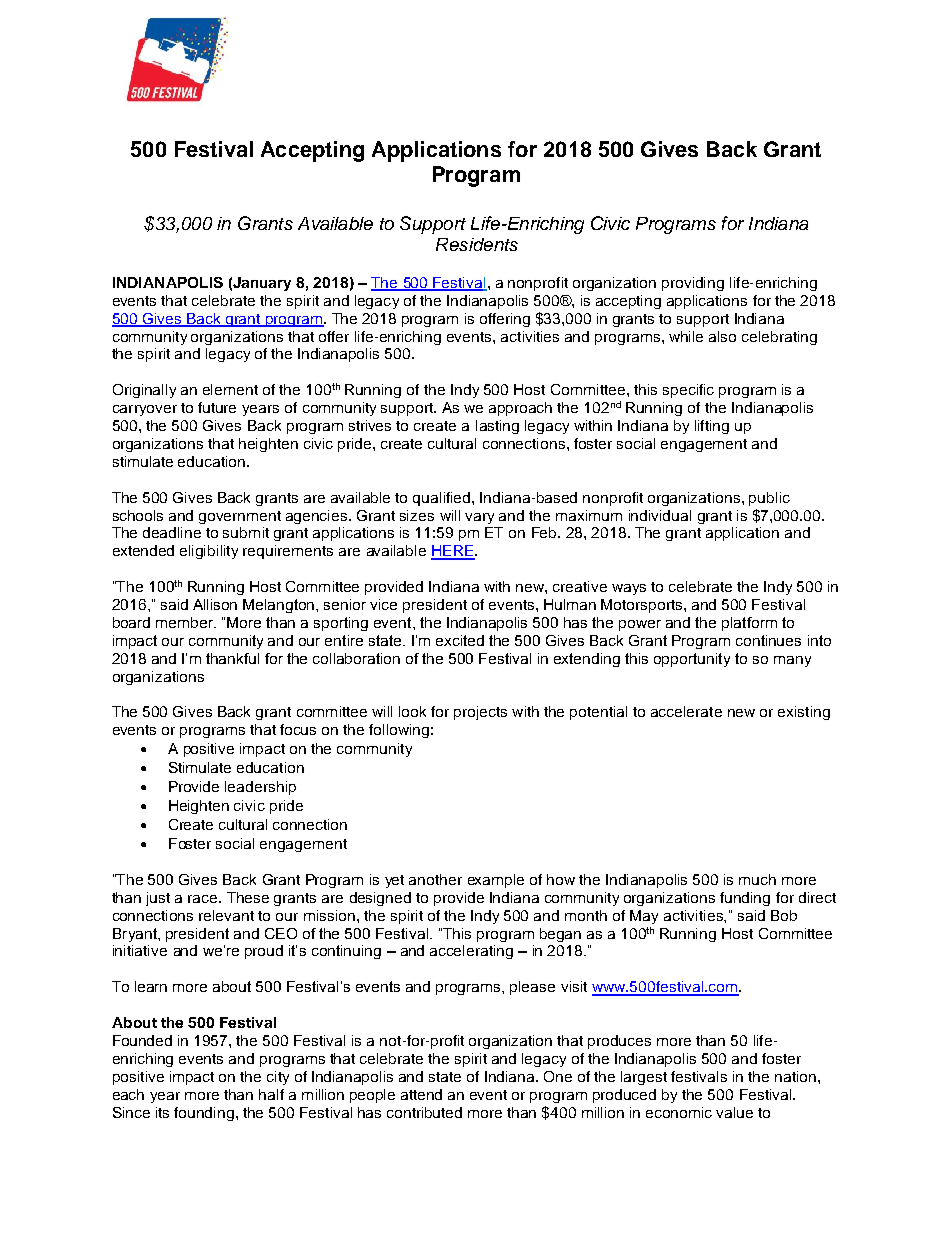  What do you see at coordinates (745, 899) in the screenshot?
I see `funding` at bounding box center [745, 899].
